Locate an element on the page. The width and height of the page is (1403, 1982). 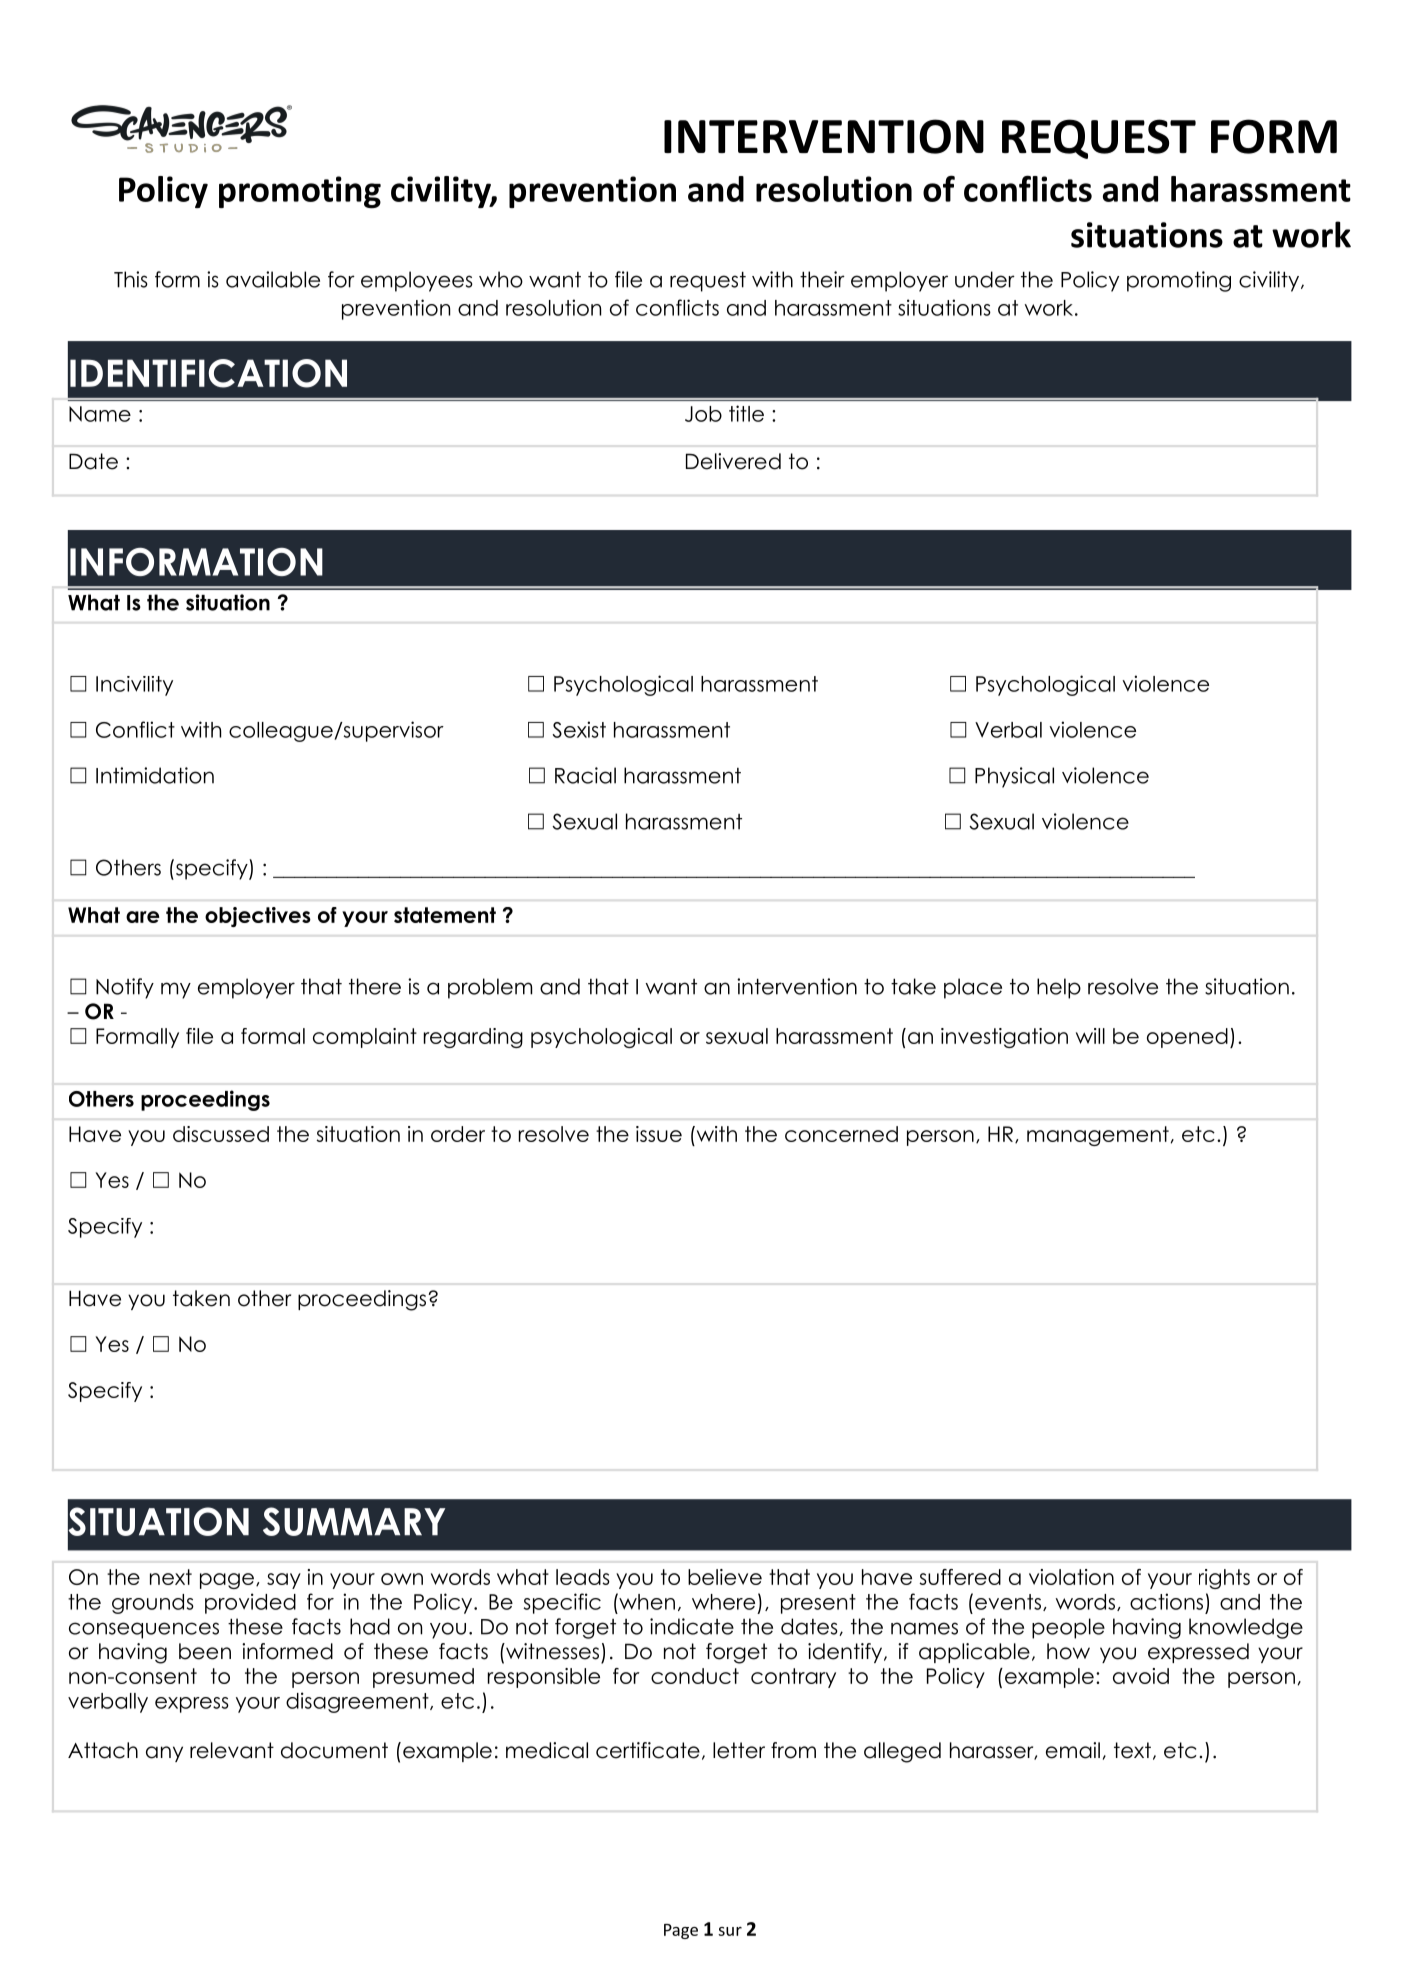
under is located at coordinates (985, 279).
